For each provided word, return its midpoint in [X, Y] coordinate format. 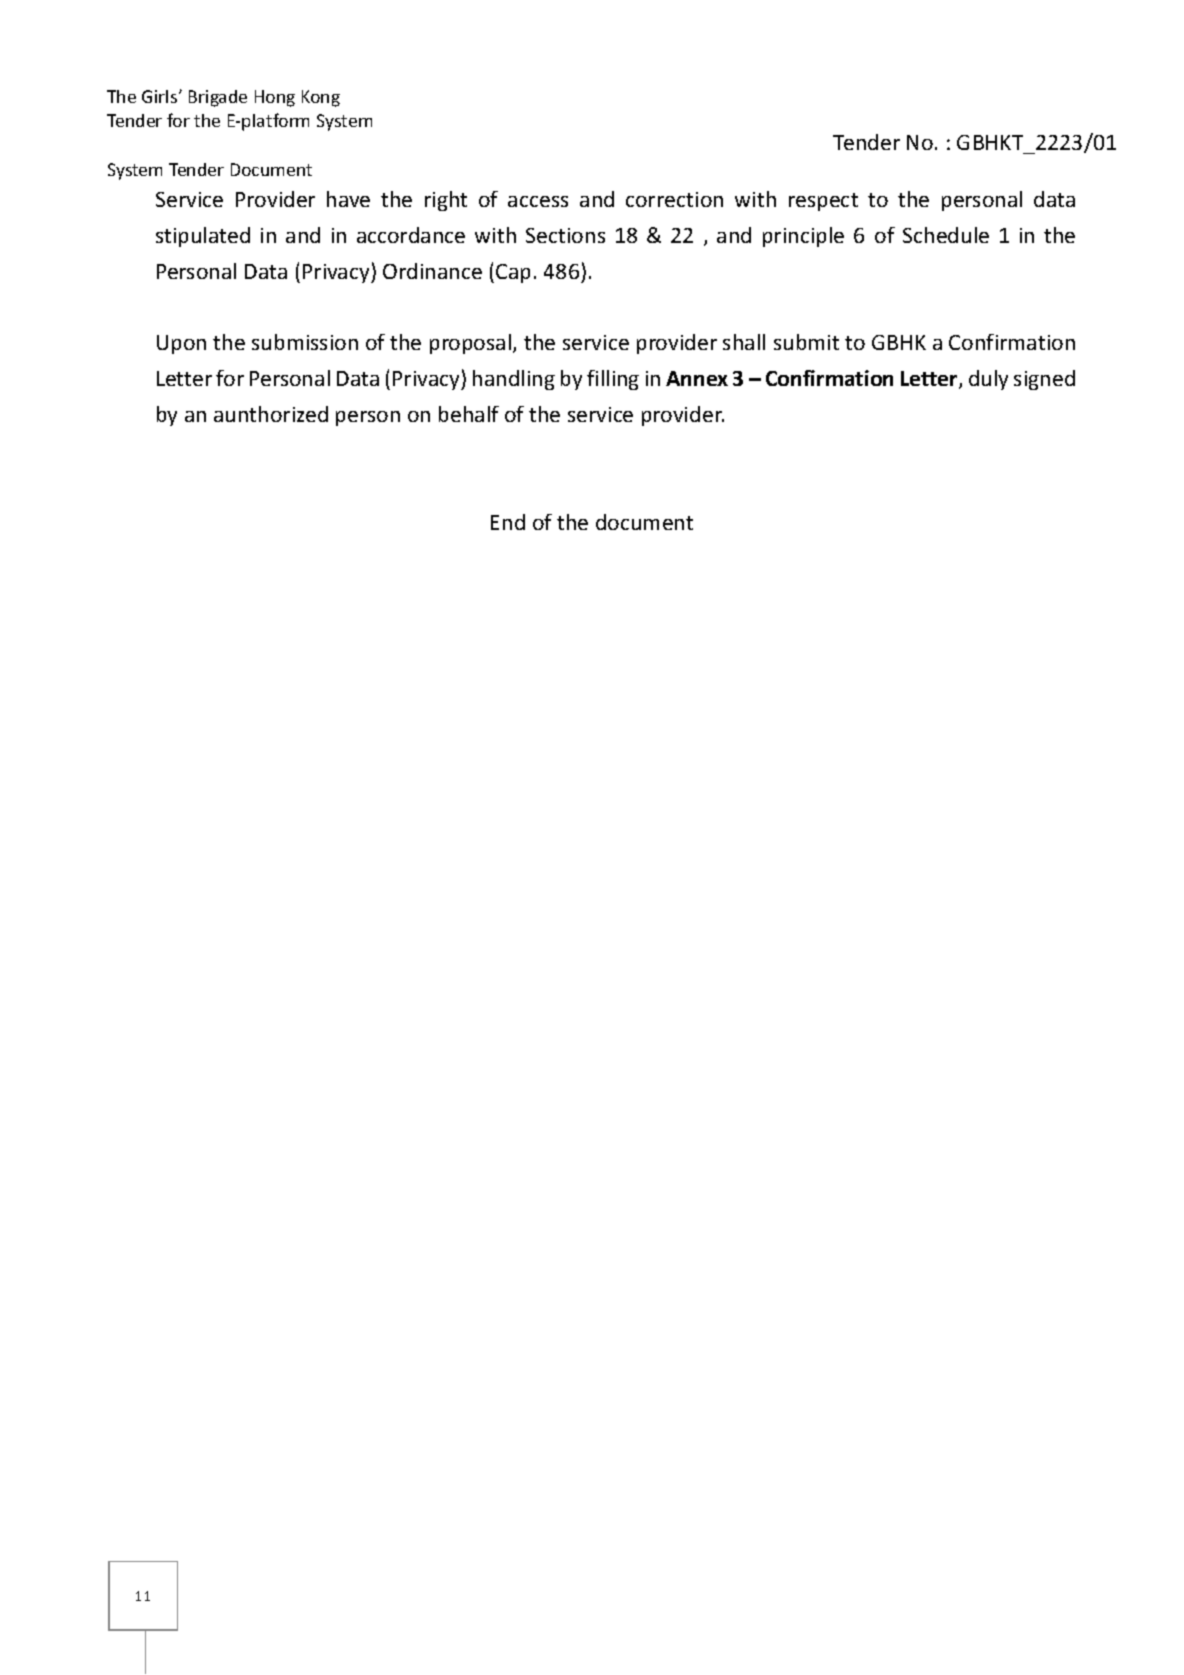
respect [823, 202]
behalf [469, 414]
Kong [321, 98]
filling [613, 380]
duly [988, 380]
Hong [275, 98]
